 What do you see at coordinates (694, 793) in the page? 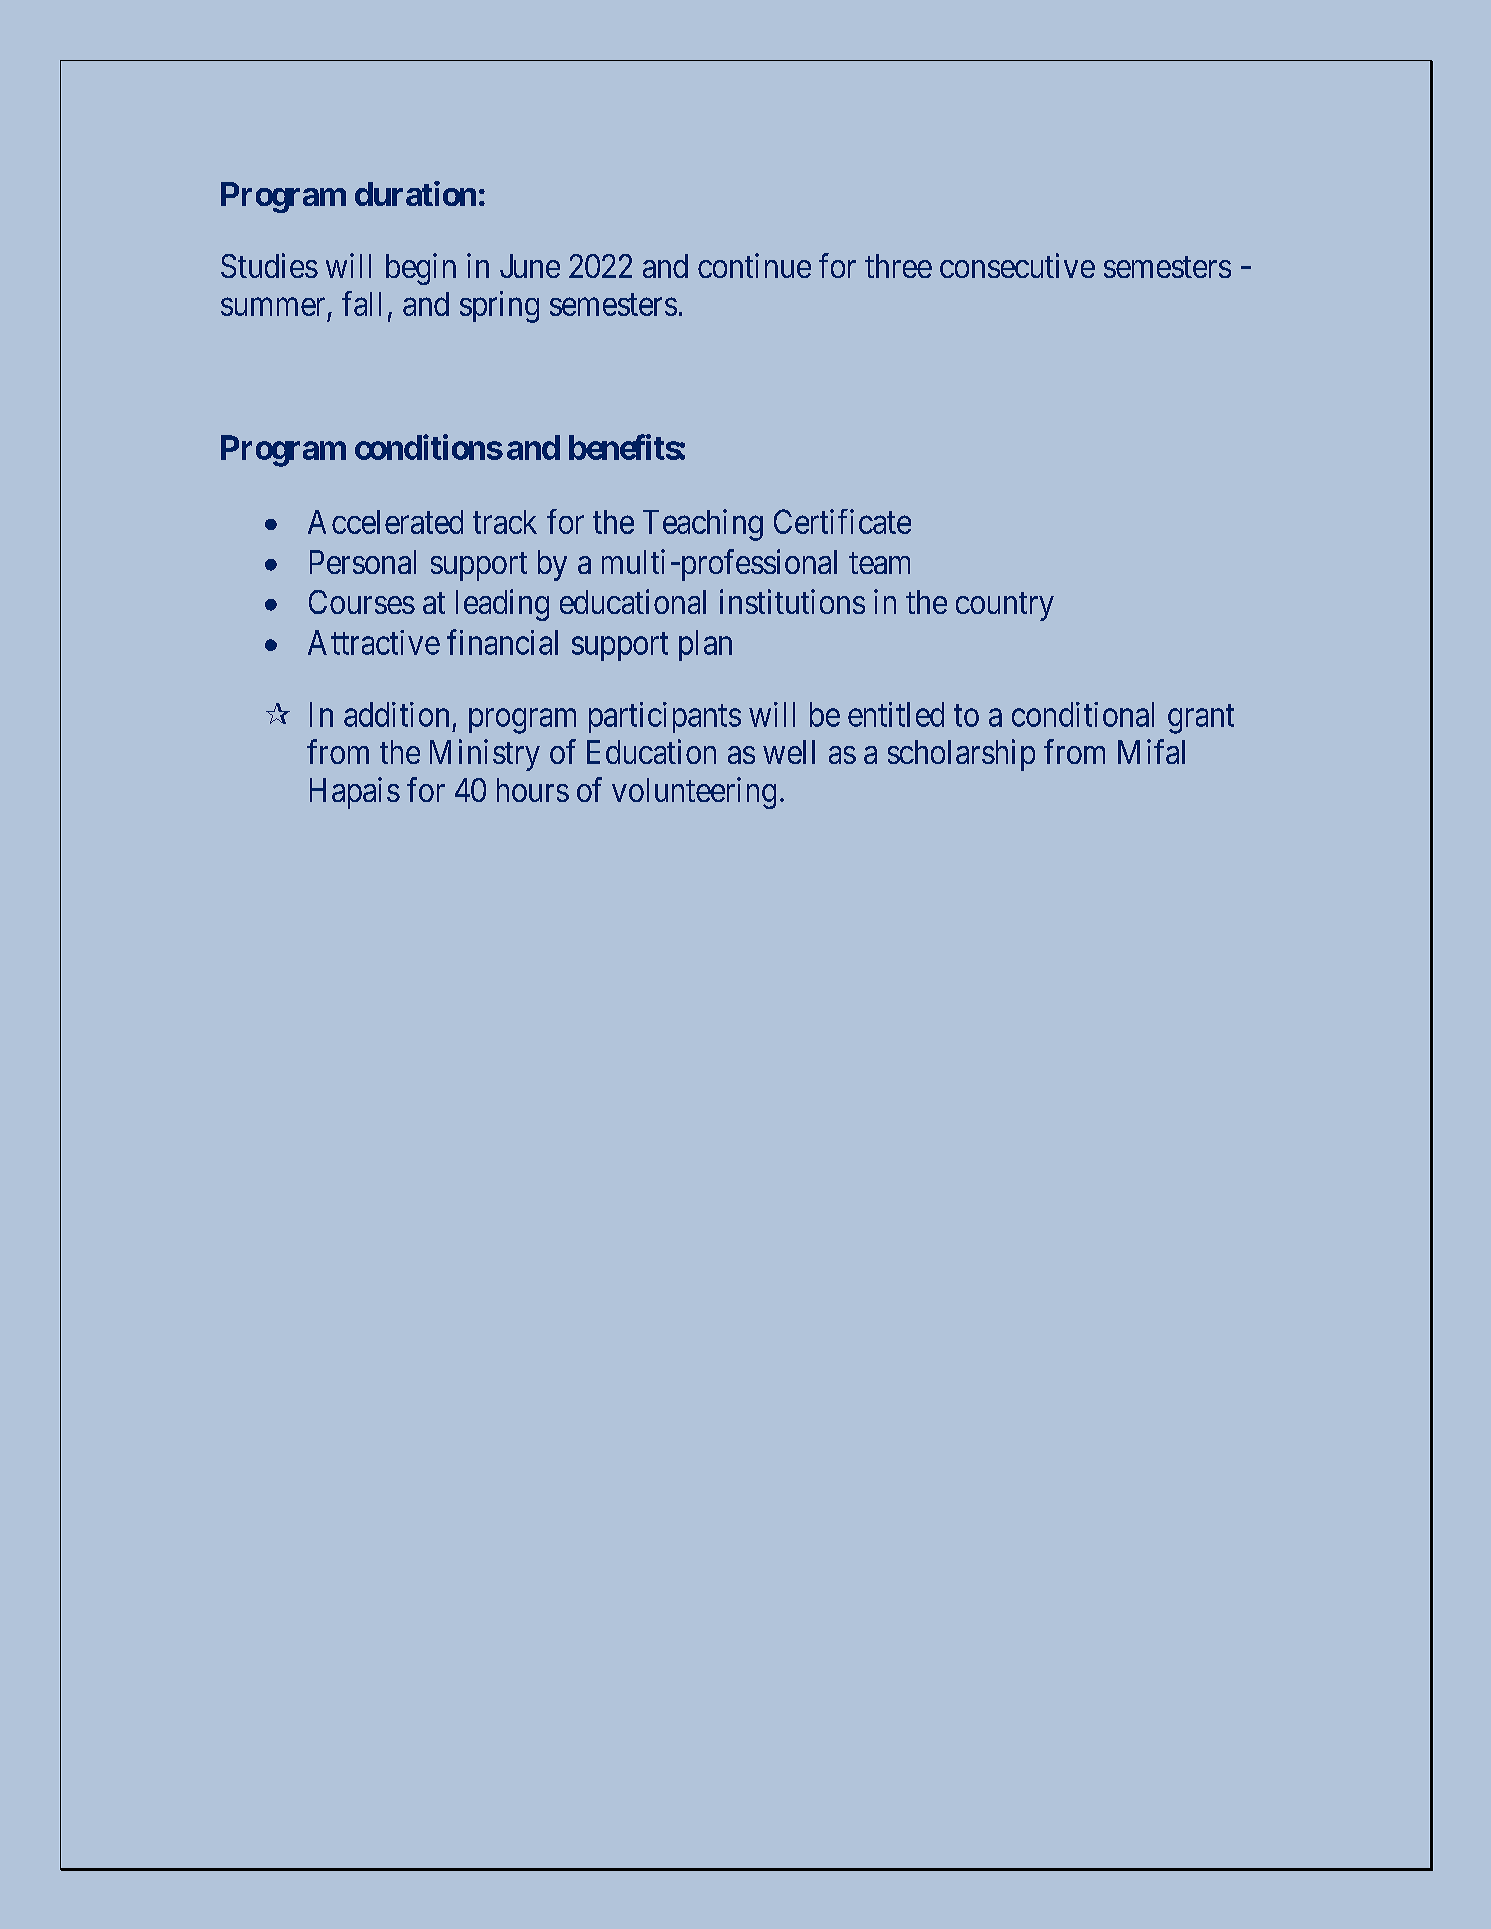
I see `volunteering` at bounding box center [694, 793].
